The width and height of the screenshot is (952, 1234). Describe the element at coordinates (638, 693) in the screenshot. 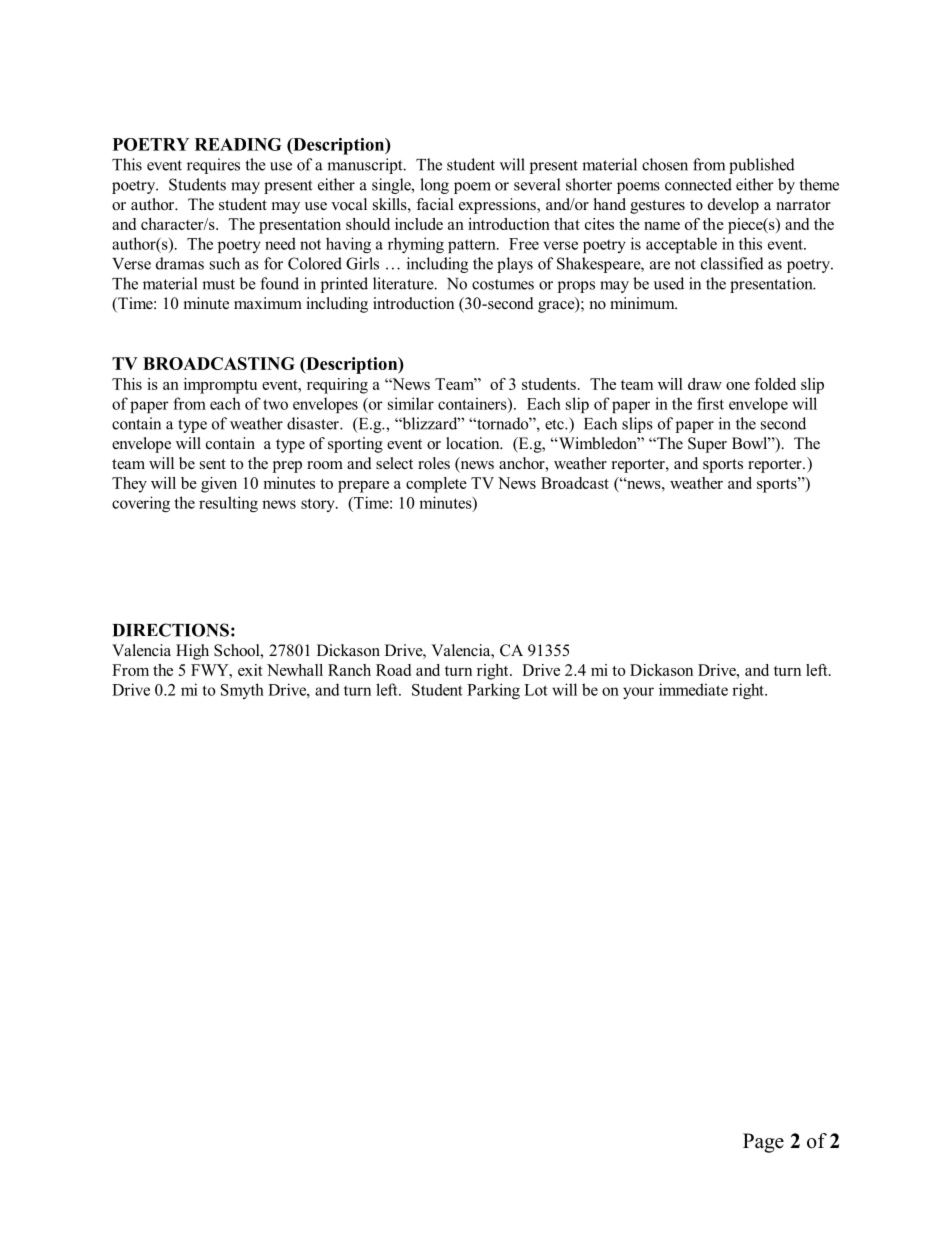

I see `your` at that location.
